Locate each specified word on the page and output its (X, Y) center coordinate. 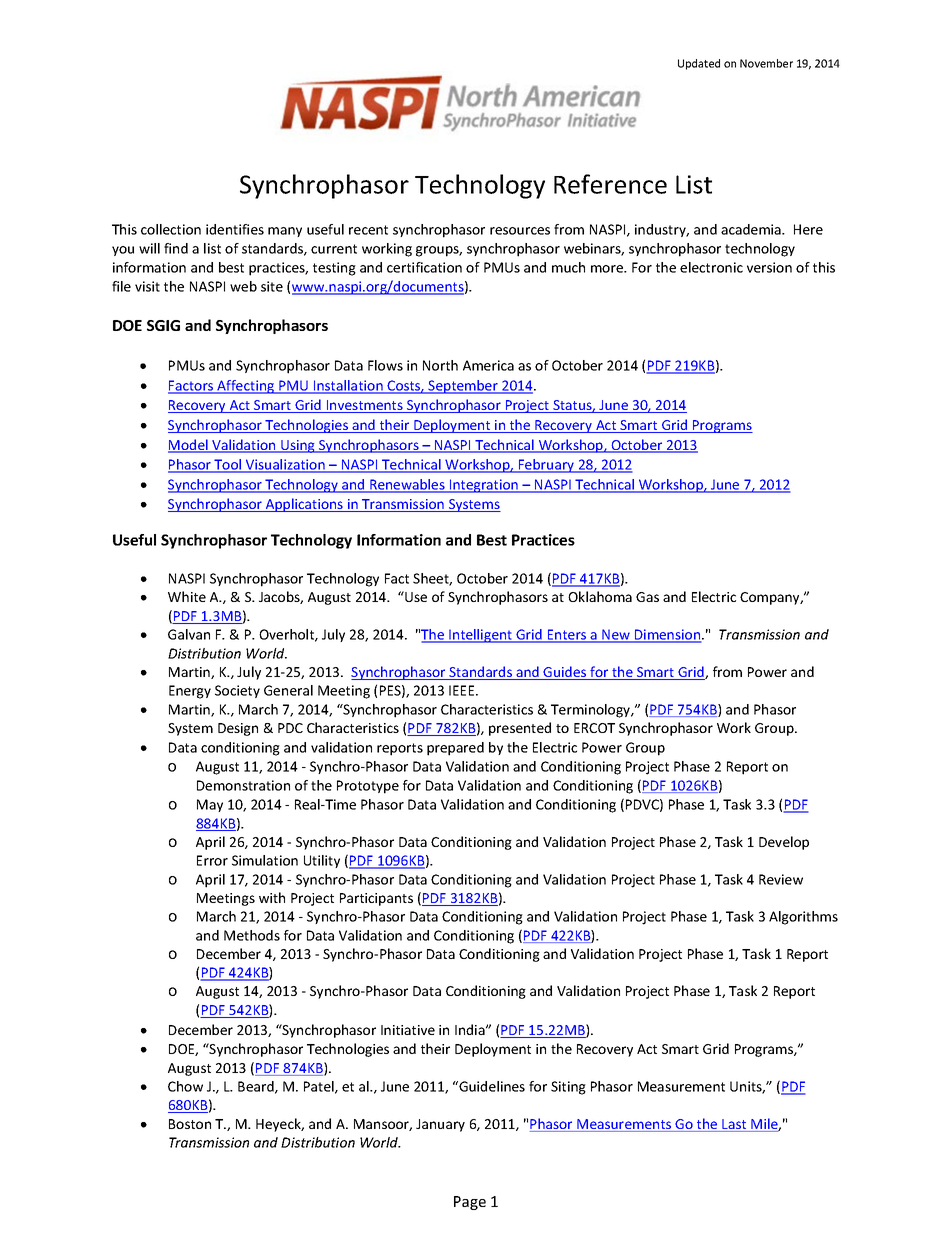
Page (470, 1203)
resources (520, 231)
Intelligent (481, 636)
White (187, 596)
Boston (190, 1124)
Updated (699, 64)
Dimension (668, 635)
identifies (235, 229)
